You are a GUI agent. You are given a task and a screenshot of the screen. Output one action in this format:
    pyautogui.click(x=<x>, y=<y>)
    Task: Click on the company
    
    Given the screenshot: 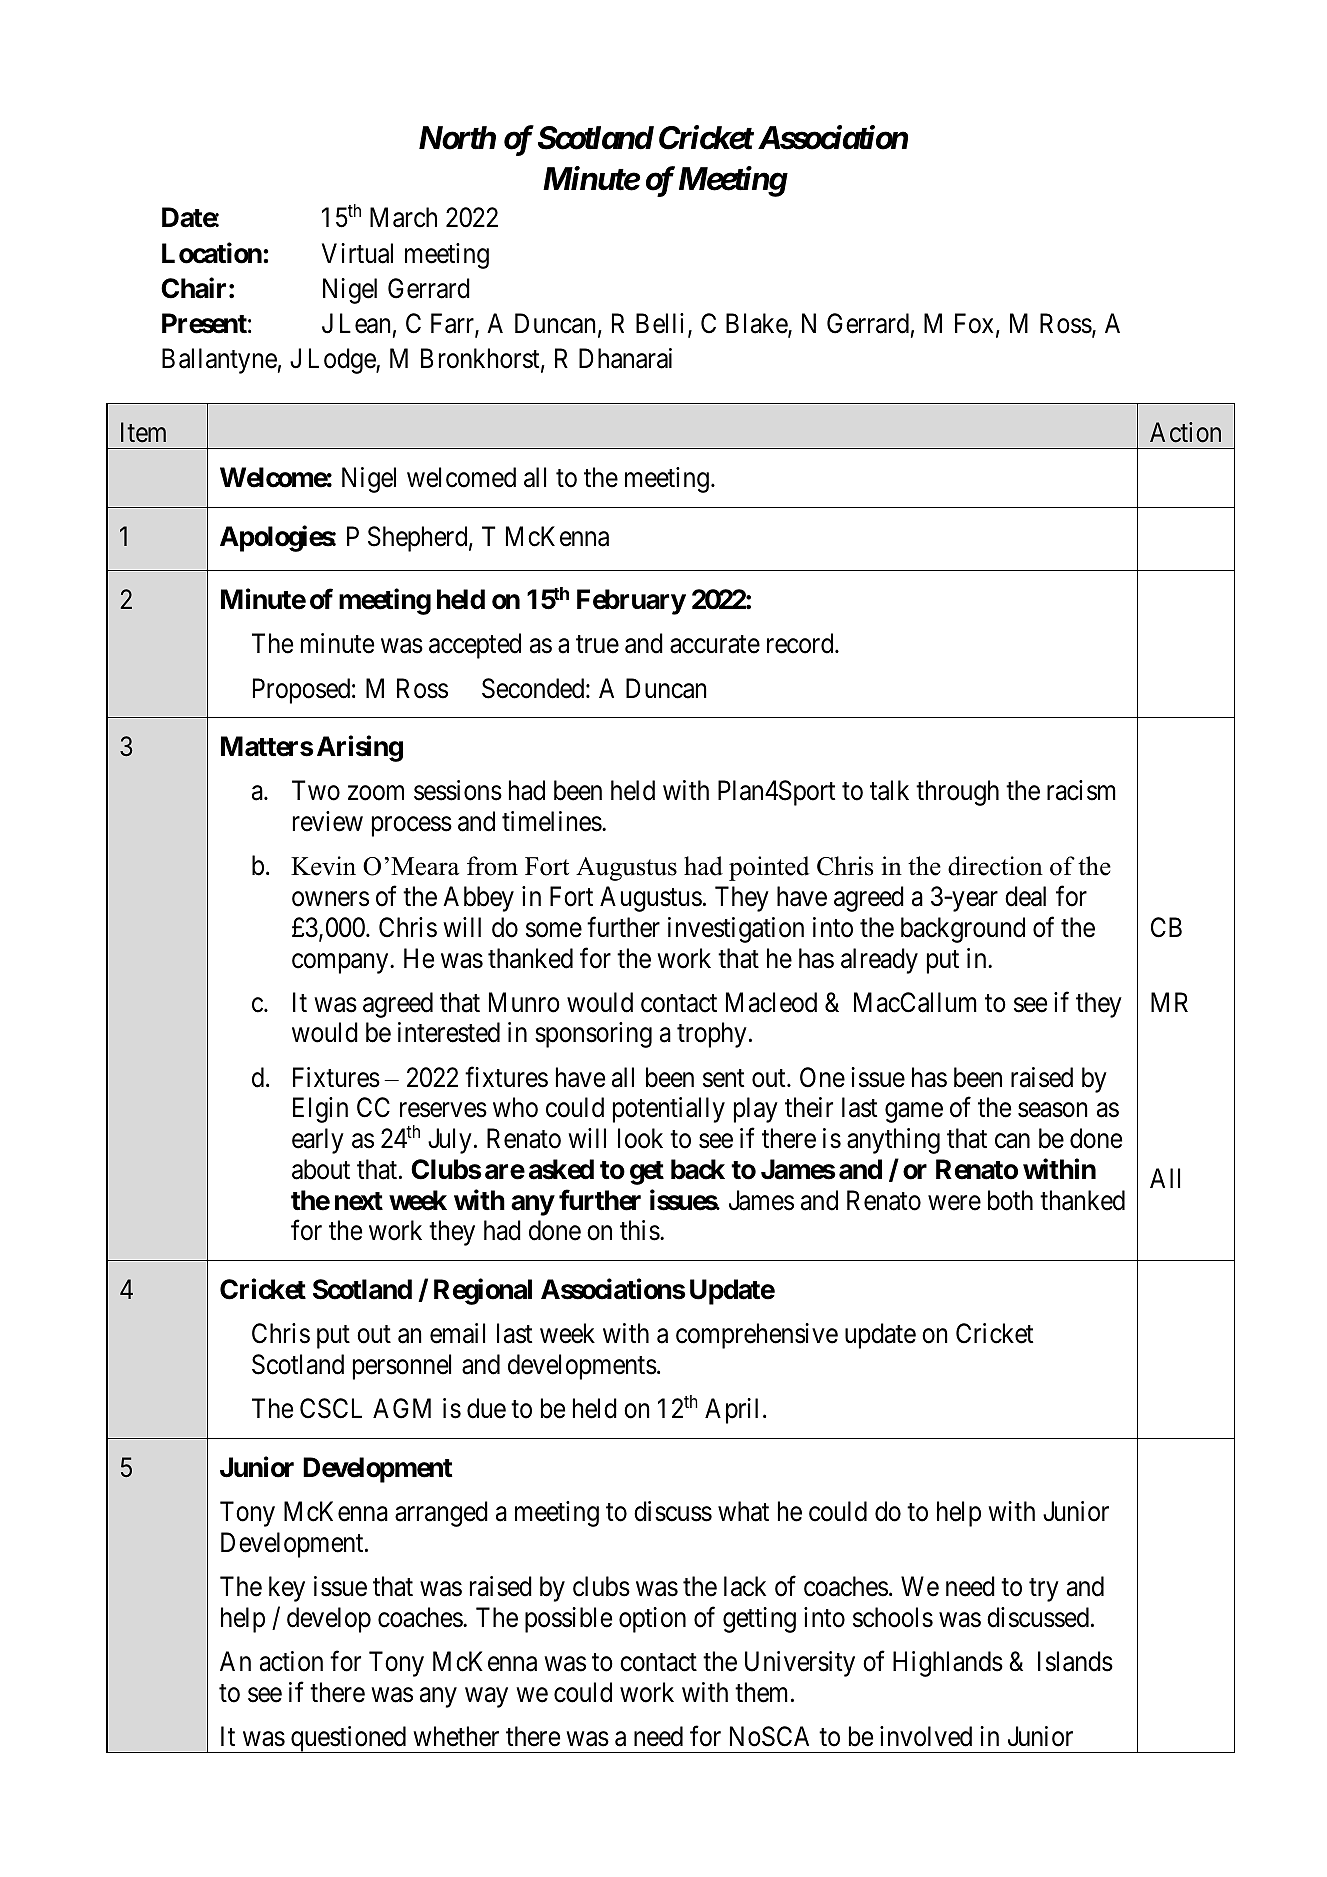 What is the action you would take?
    pyautogui.click(x=341, y=963)
